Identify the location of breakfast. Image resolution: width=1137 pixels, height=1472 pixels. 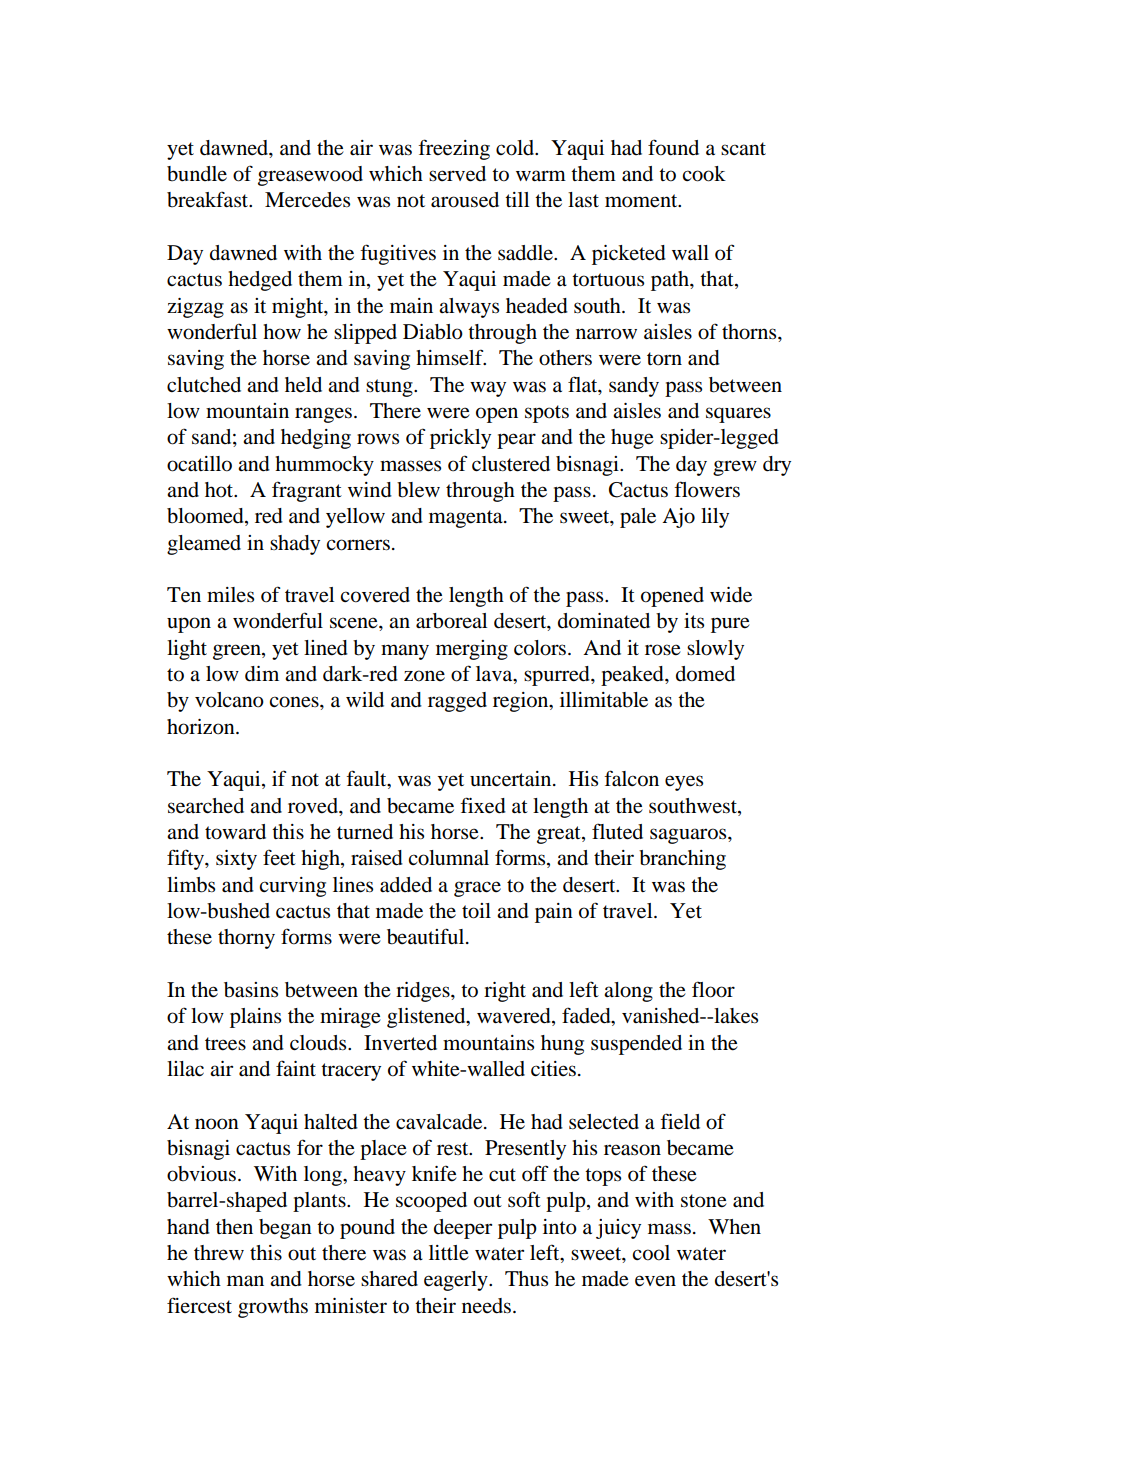
(209, 199).
